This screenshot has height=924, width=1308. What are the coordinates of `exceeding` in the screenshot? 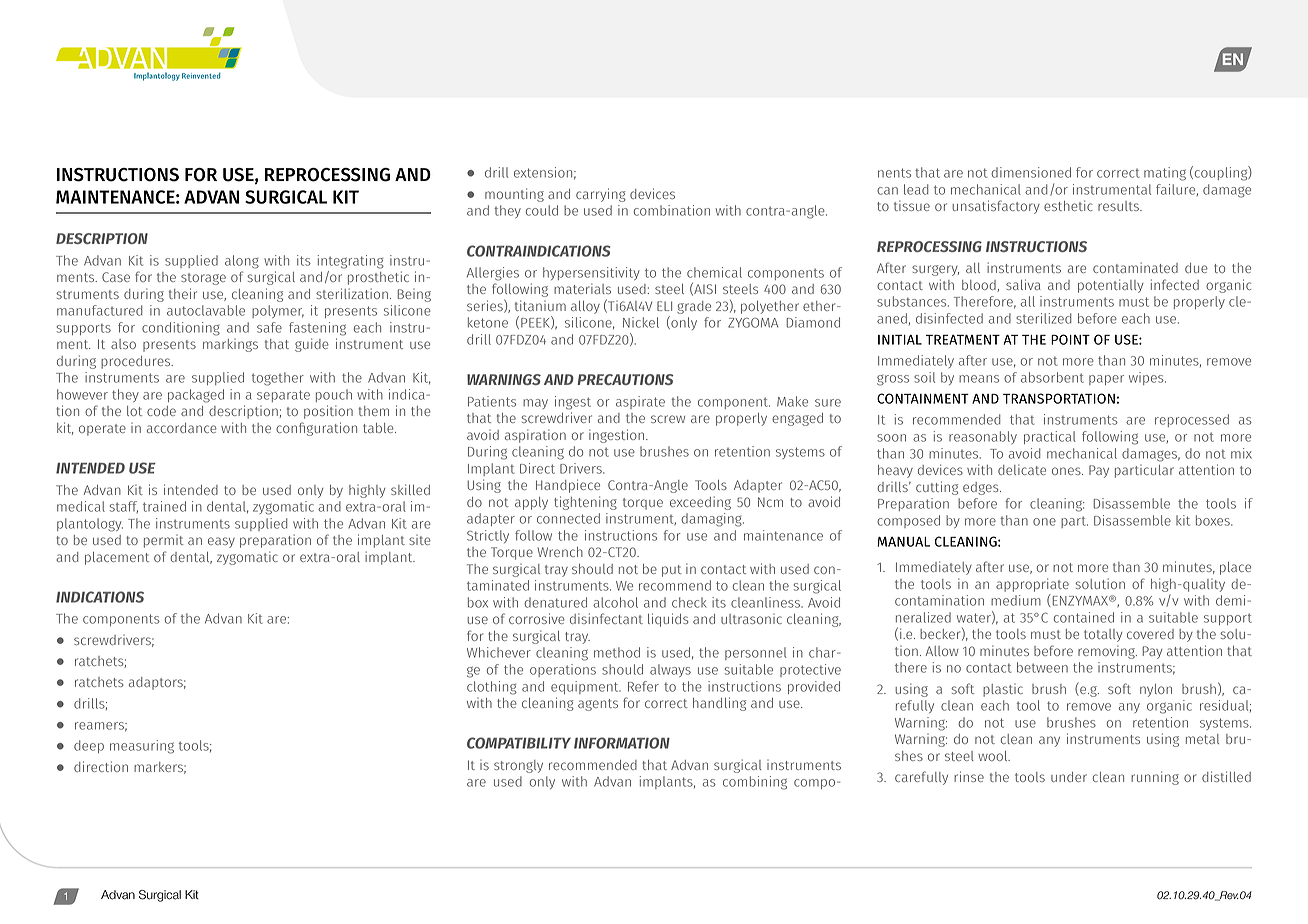 It's located at (700, 503).
